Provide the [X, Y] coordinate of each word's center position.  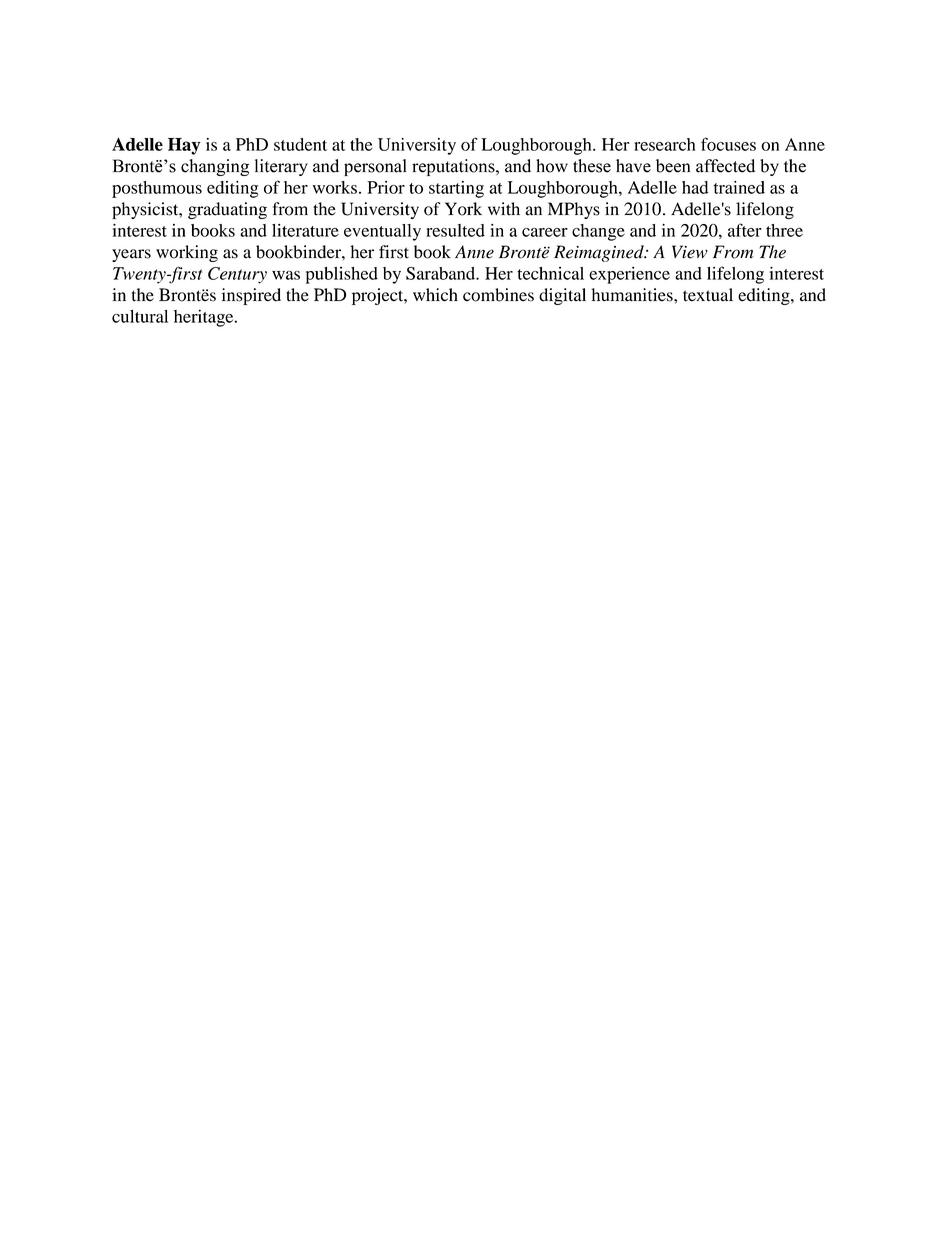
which [435, 295]
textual [708, 295]
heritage [205, 318]
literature [305, 230]
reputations [454, 167]
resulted [455, 230]
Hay [184, 146]
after [745, 230]
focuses [728, 144]
